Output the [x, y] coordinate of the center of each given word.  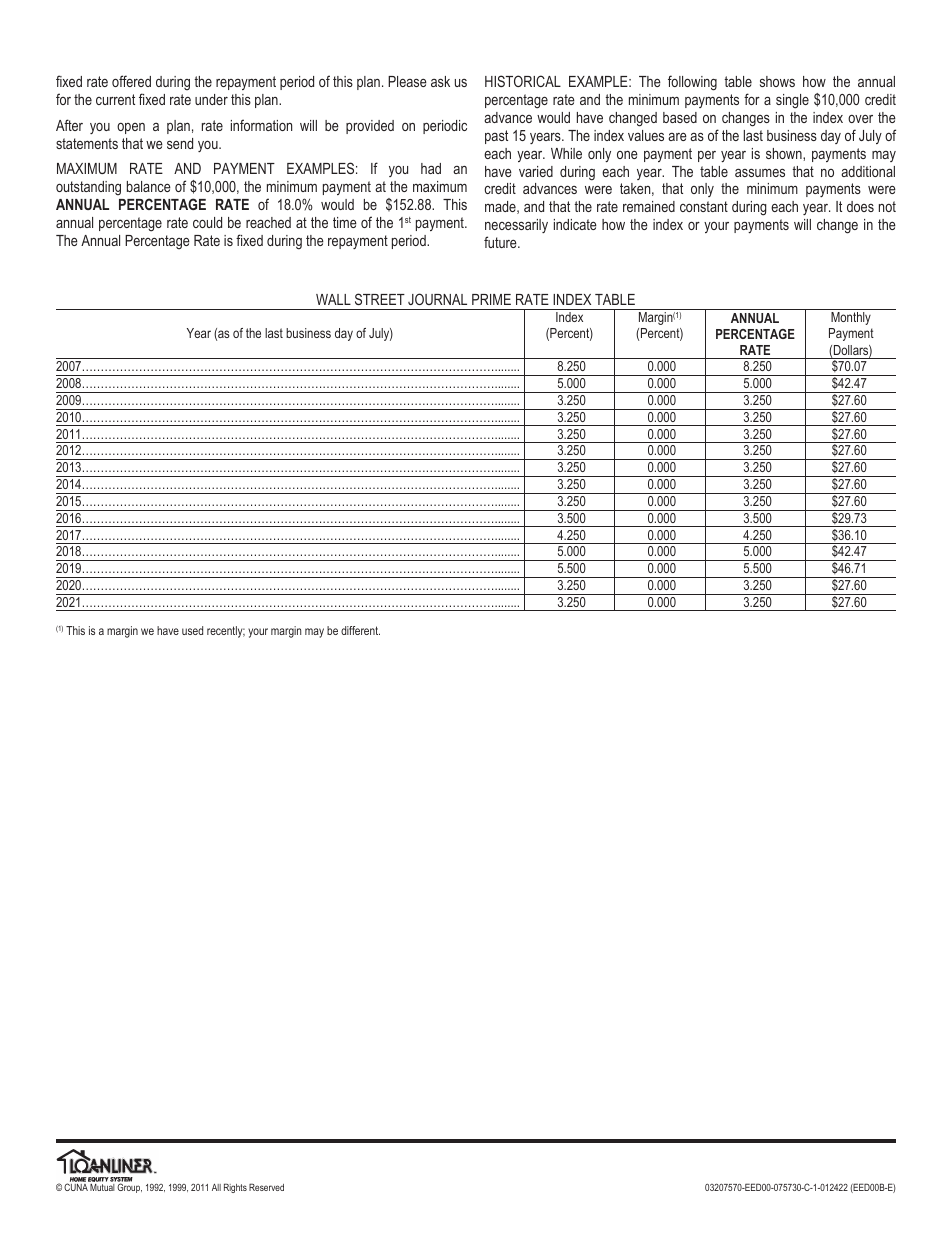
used [192, 630]
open [131, 128]
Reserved [266, 1187]
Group [129, 1188]
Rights [235, 1188]
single [792, 101]
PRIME [491, 299]
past [496, 137]
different [360, 630]
